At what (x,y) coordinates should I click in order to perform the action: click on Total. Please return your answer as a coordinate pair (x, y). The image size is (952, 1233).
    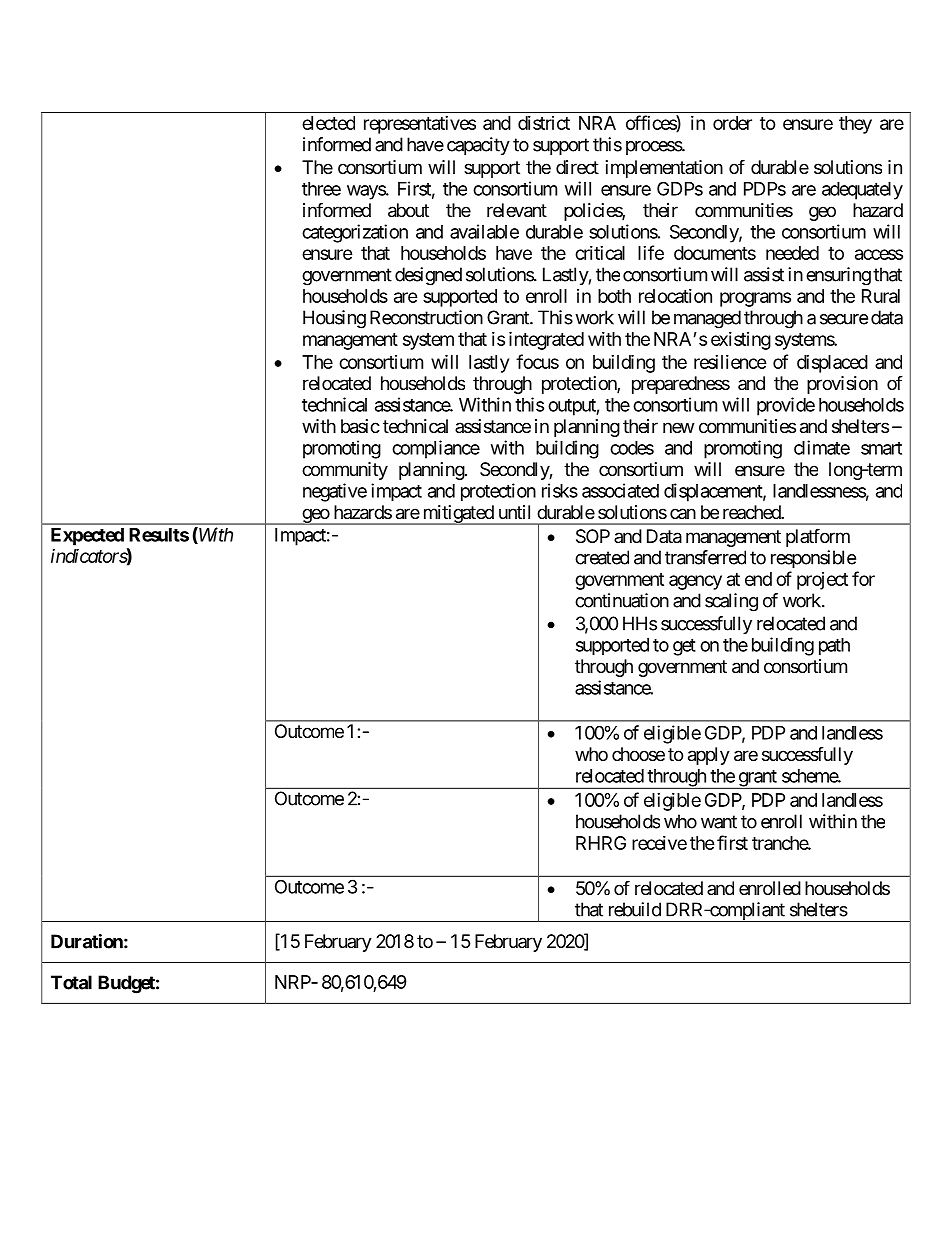
    Looking at the image, I should click on (71, 982).
